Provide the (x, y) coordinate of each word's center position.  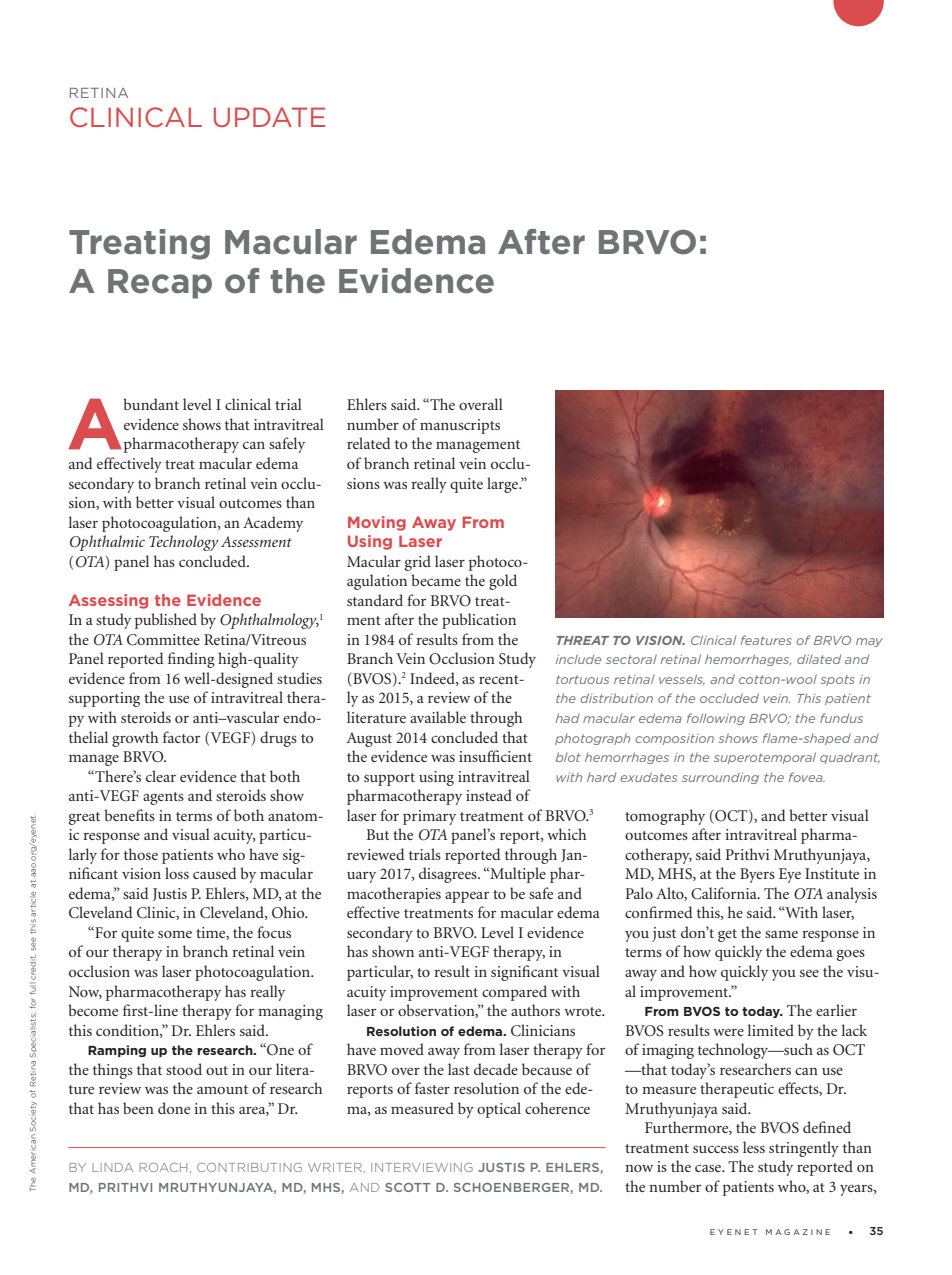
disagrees (449, 875)
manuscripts (460, 426)
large (503, 485)
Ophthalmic (107, 543)
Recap (160, 284)
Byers (757, 875)
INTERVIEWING (422, 1167)
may (869, 642)
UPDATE (269, 117)
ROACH (163, 1167)
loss (177, 873)
